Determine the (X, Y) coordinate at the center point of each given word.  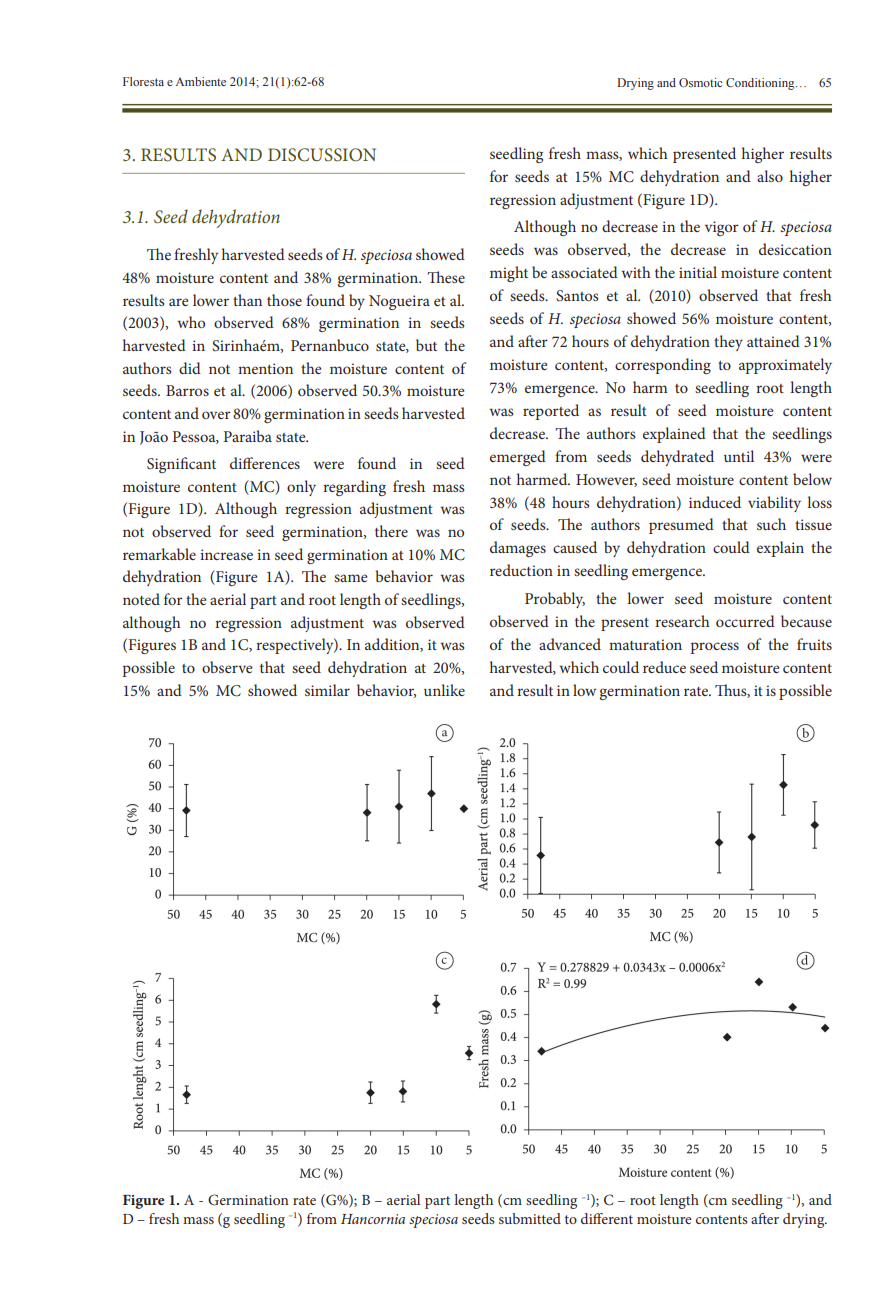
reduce (664, 667)
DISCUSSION (322, 155)
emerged (518, 458)
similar (327, 690)
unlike (444, 690)
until (739, 456)
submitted (530, 1218)
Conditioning (761, 84)
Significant (181, 465)
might (509, 274)
